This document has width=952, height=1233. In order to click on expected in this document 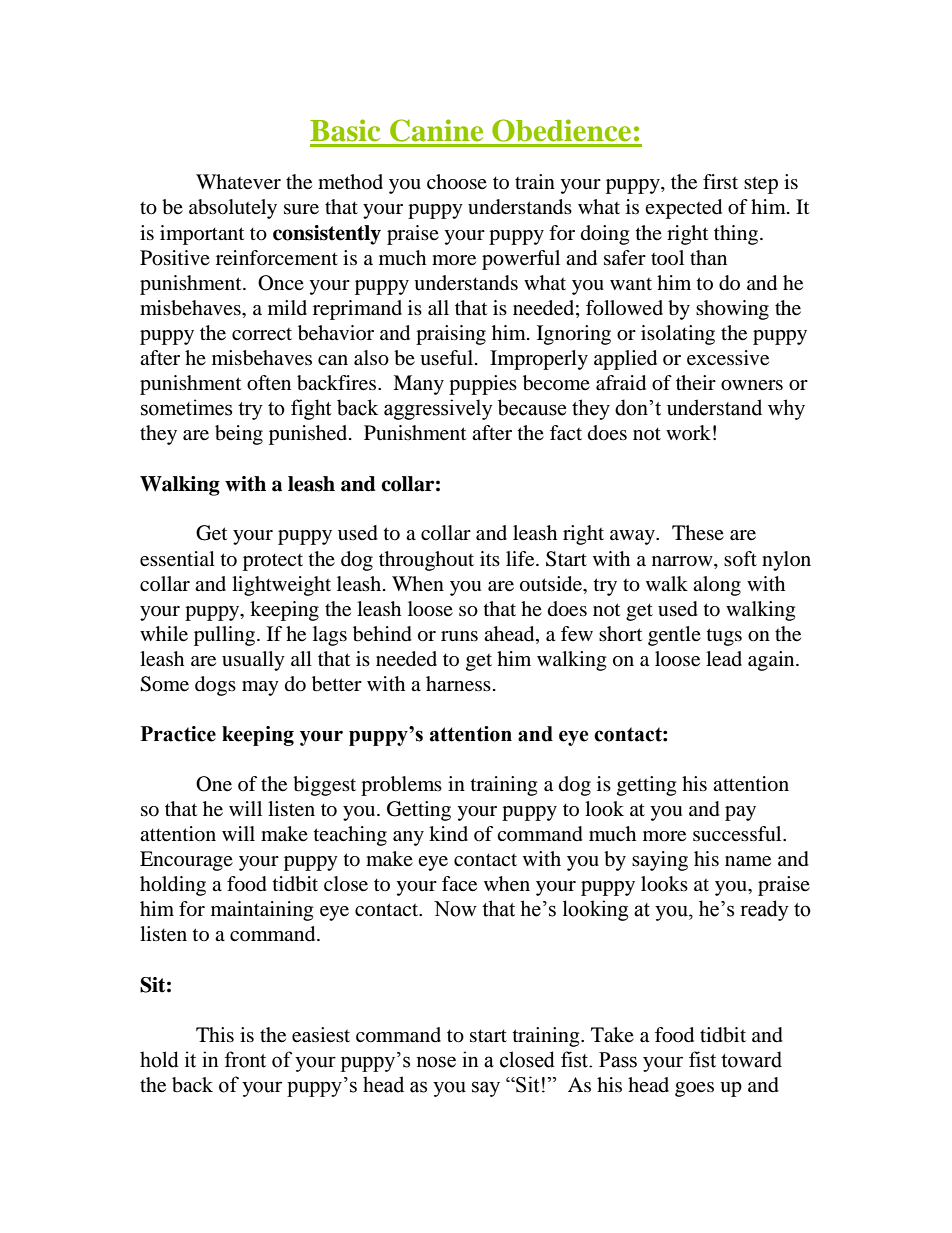, I will do `click(683, 209)`.
